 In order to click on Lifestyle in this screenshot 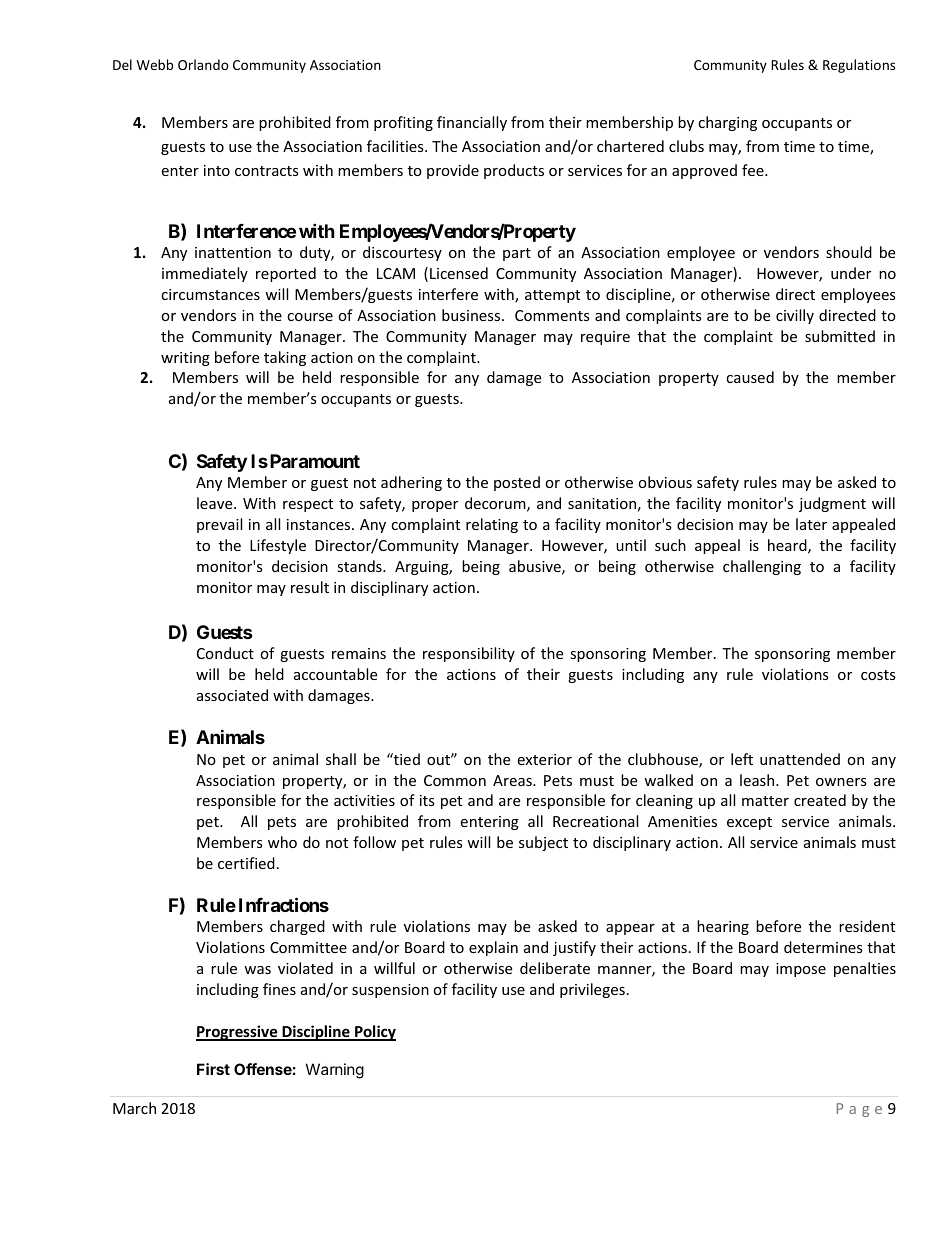, I will do `click(278, 546)`.
